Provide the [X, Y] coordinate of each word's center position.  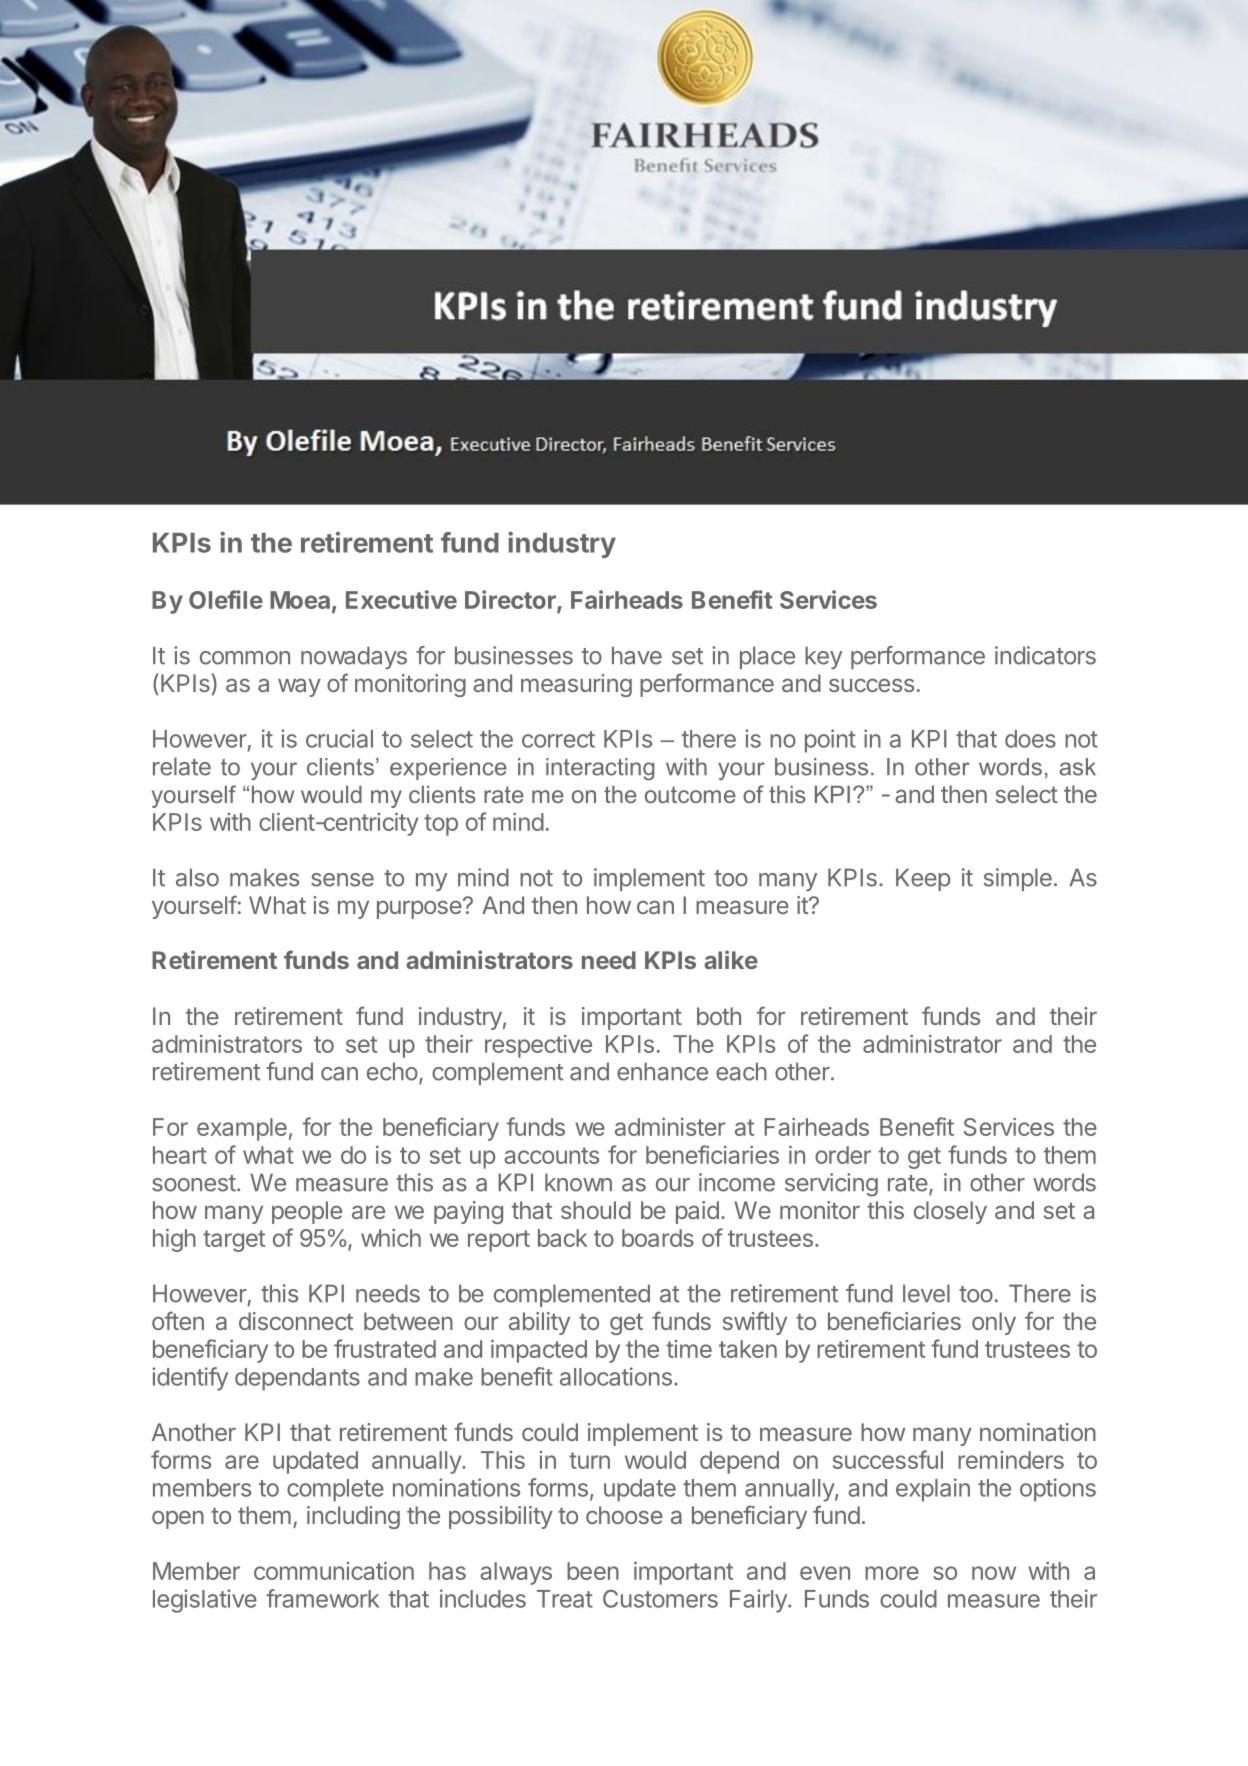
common [245, 658]
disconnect [296, 1321]
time [689, 1349]
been [593, 1571]
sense [342, 880]
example [242, 1129]
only [994, 1323]
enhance [662, 1071]
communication [334, 1571]
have [637, 655]
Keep [923, 879]
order [843, 1155]
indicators [1045, 655]
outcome [690, 794]
